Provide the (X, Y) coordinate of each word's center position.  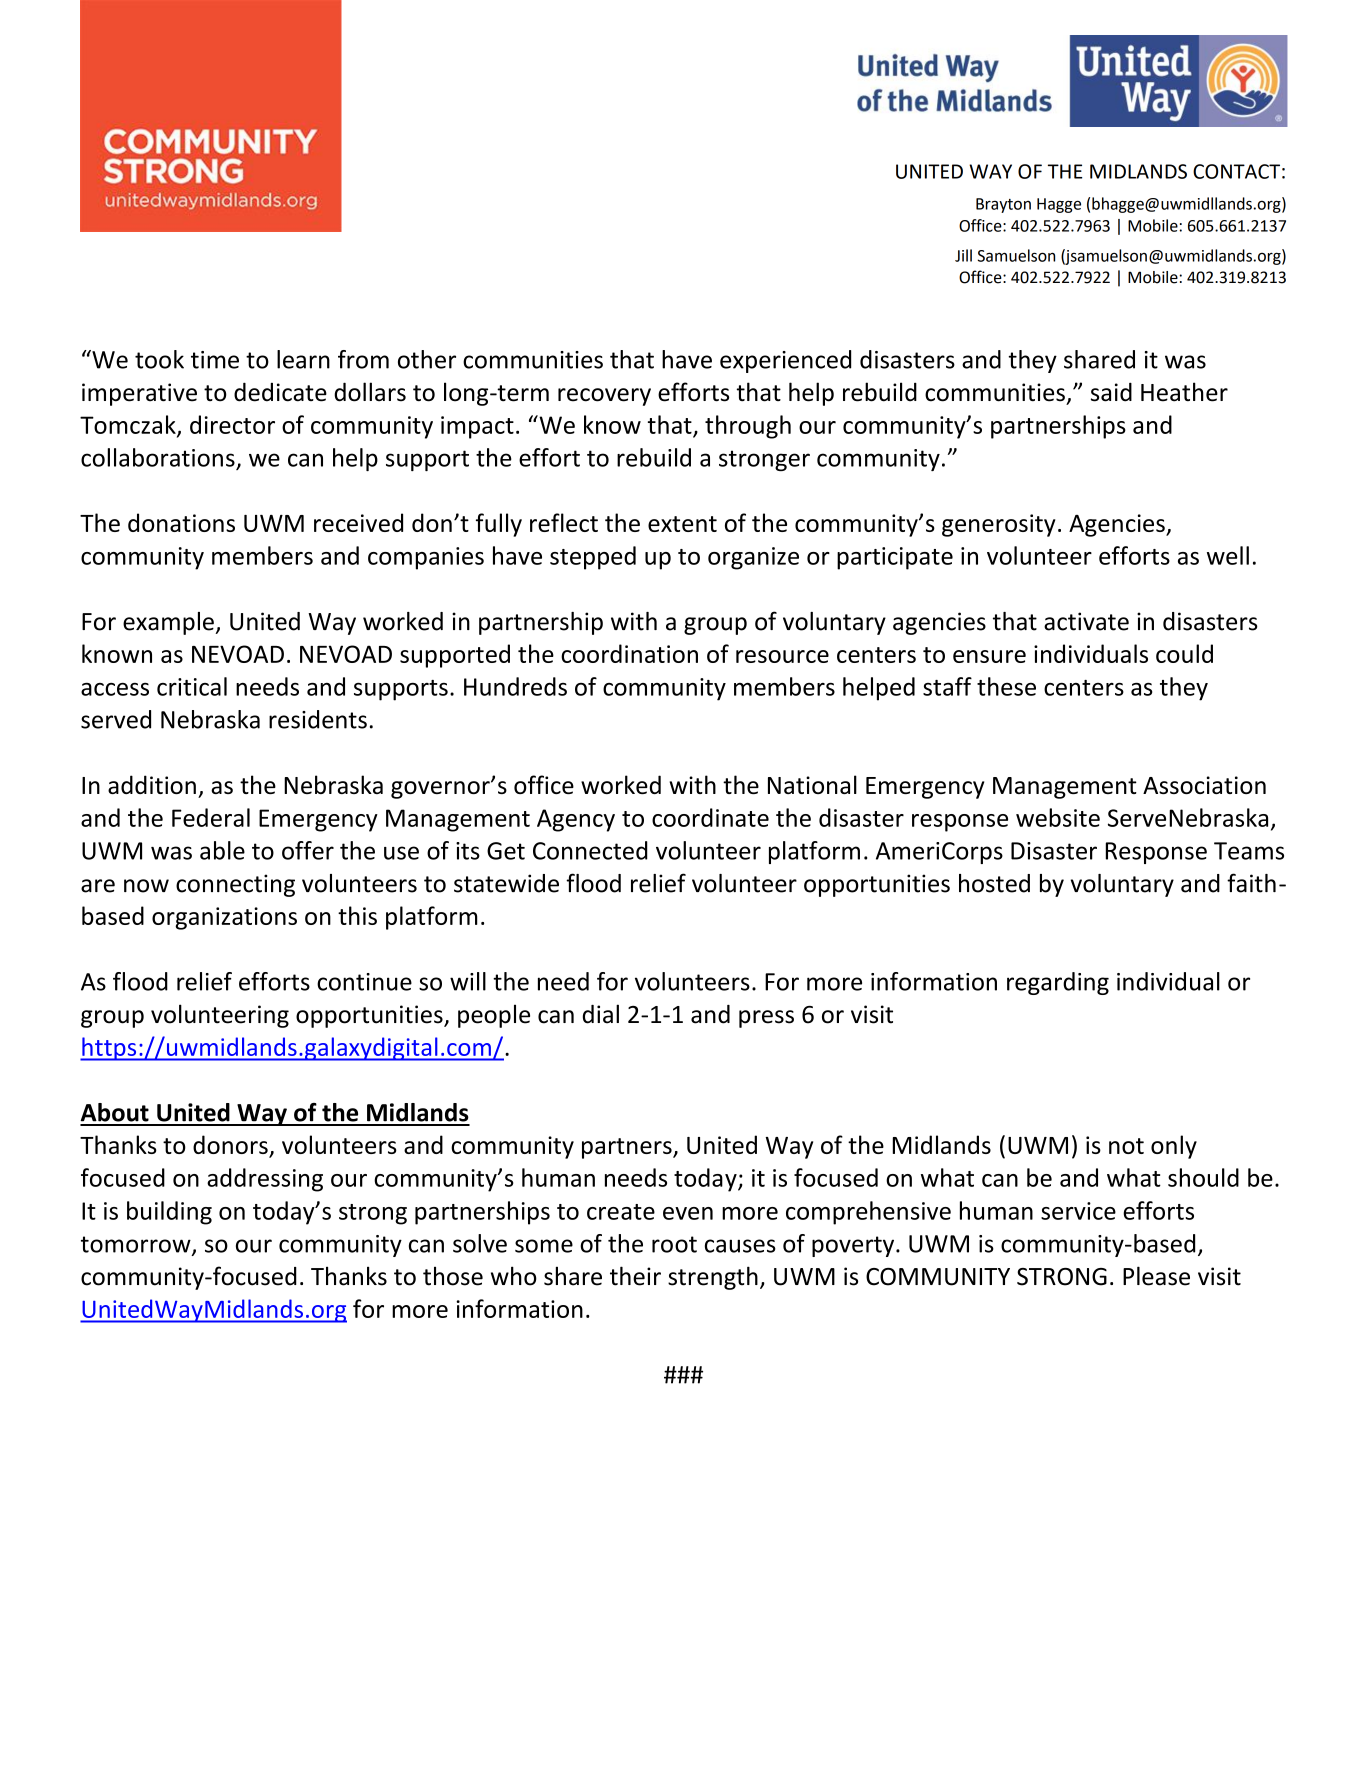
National (812, 784)
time (215, 360)
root (674, 1244)
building (169, 1213)
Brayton (1003, 205)
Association (1204, 785)
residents (318, 719)
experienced (785, 361)
